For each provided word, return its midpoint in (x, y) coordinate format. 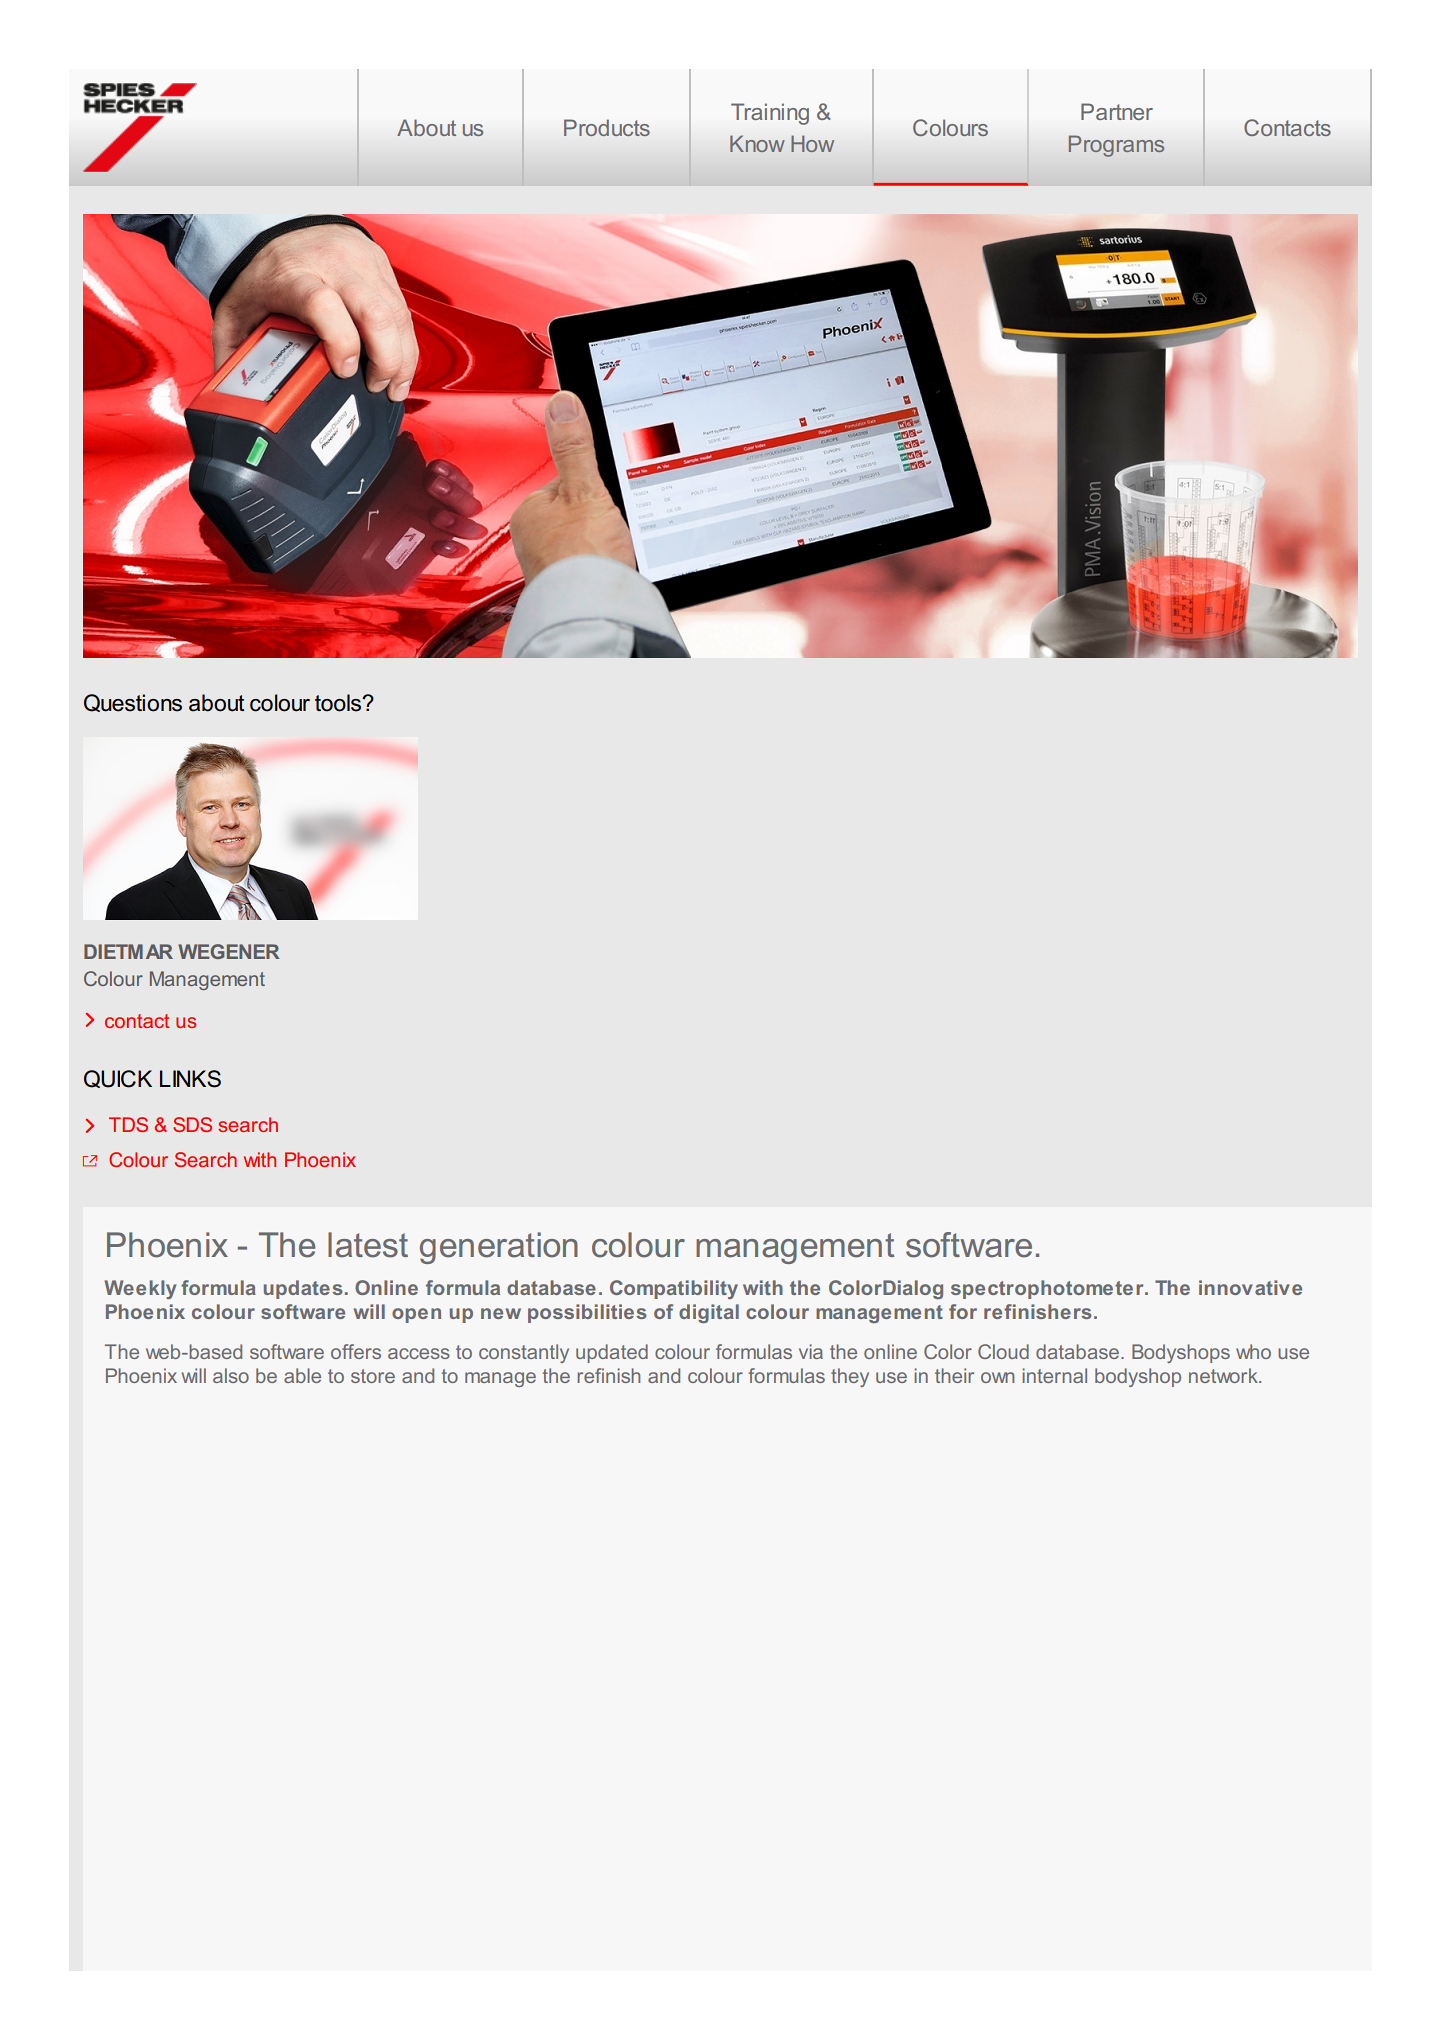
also (231, 1375)
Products (607, 127)
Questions (133, 703)
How (812, 143)
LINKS (190, 1079)
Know (757, 143)
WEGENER (229, 951)
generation (499, 1248)
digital (709, 1313)
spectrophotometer (1048, 1289)
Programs (1116, 146)
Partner (1117, 111)
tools (339, 703)
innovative (1250, 1287)
